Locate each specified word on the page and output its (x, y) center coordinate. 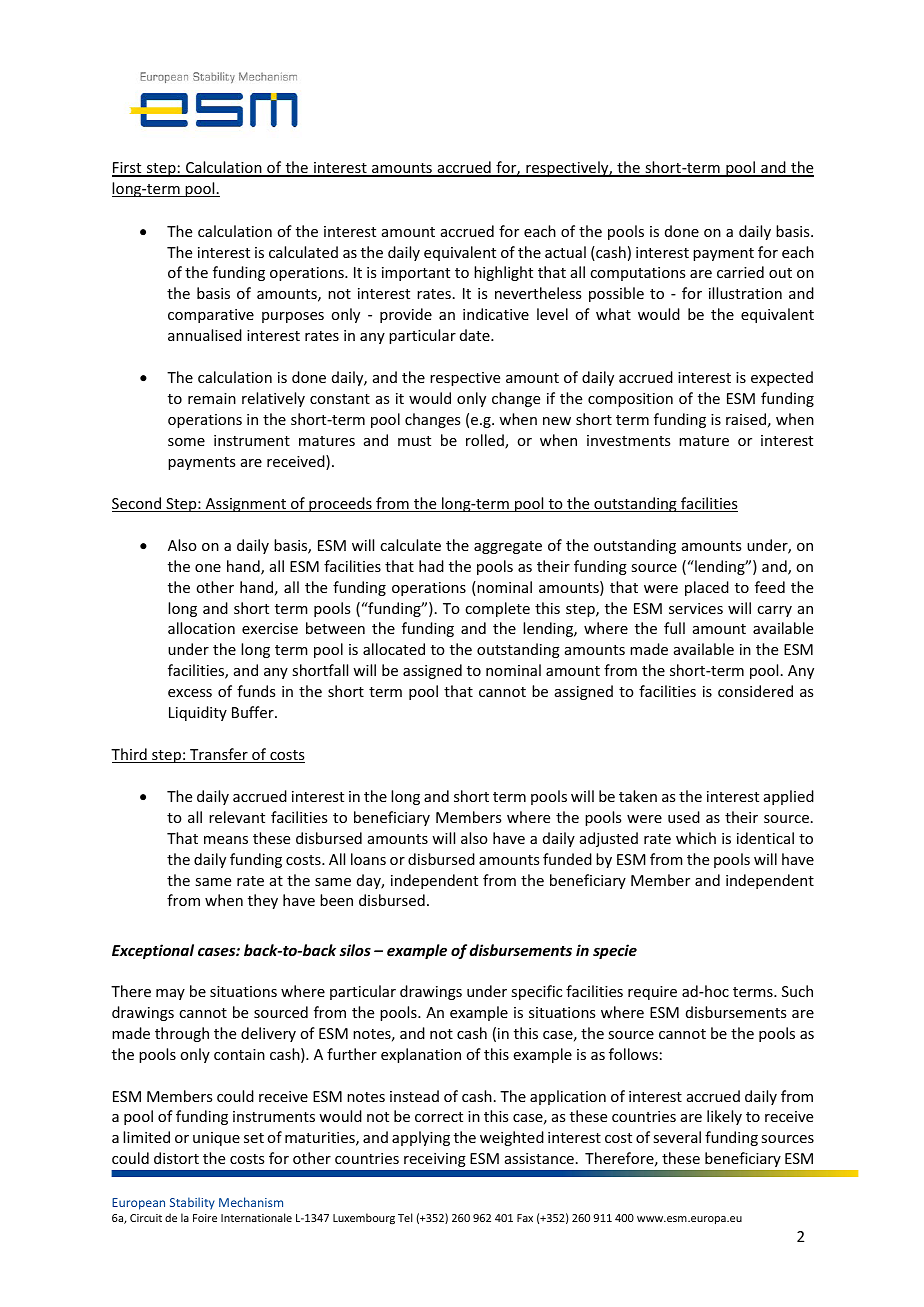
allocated (394, 649)
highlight (503, 273)
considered (755, 691)
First (128, 169)
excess (190, 693)
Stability (192, 1203)
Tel (405, 1217)
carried (740, 272)
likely (724, 1117)
